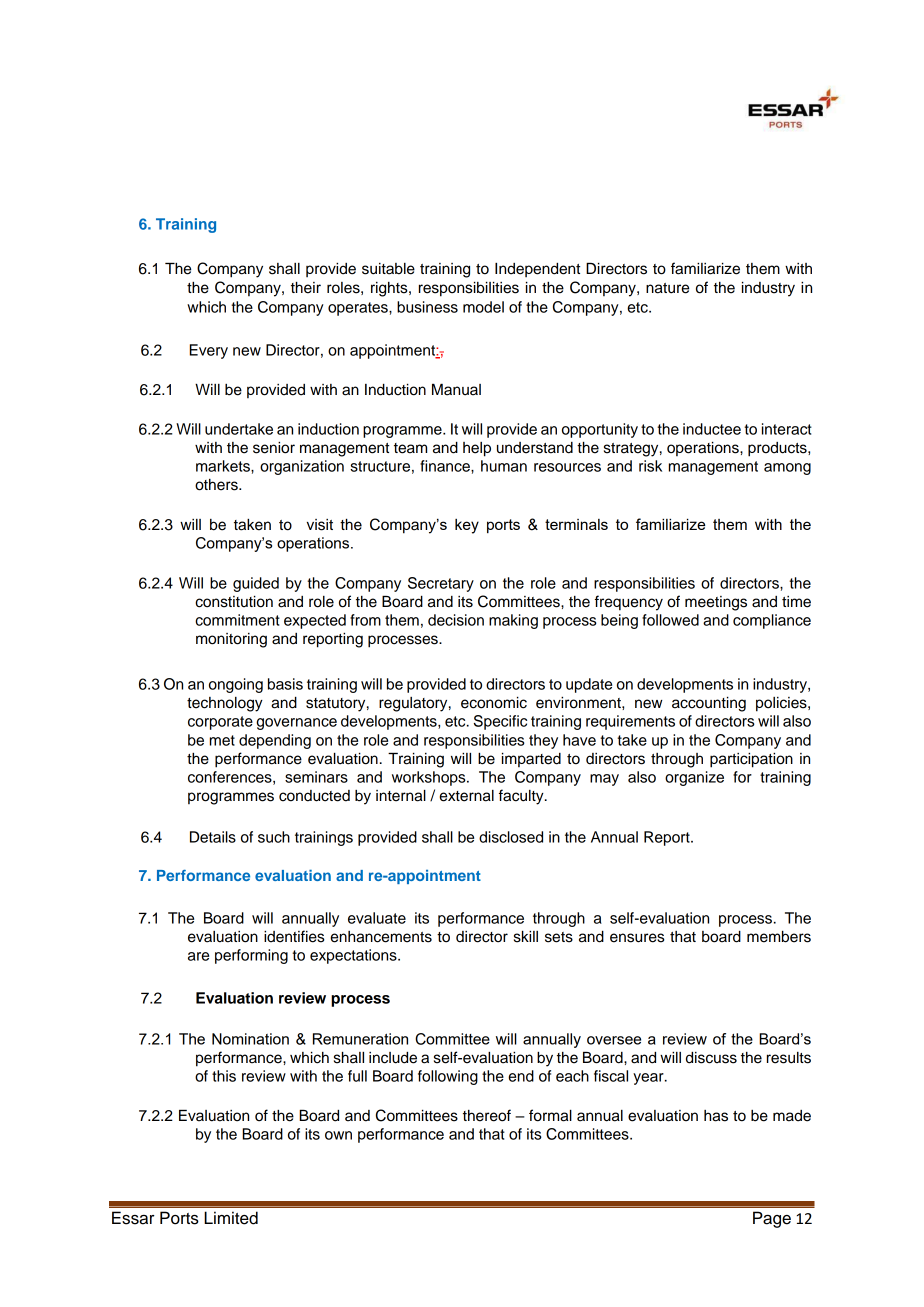 The width and height of the page is (924, 1307). What do you see at coordinates (231, 1218) in the page?
I see `Limited` at bounding box center [231, 1218].
